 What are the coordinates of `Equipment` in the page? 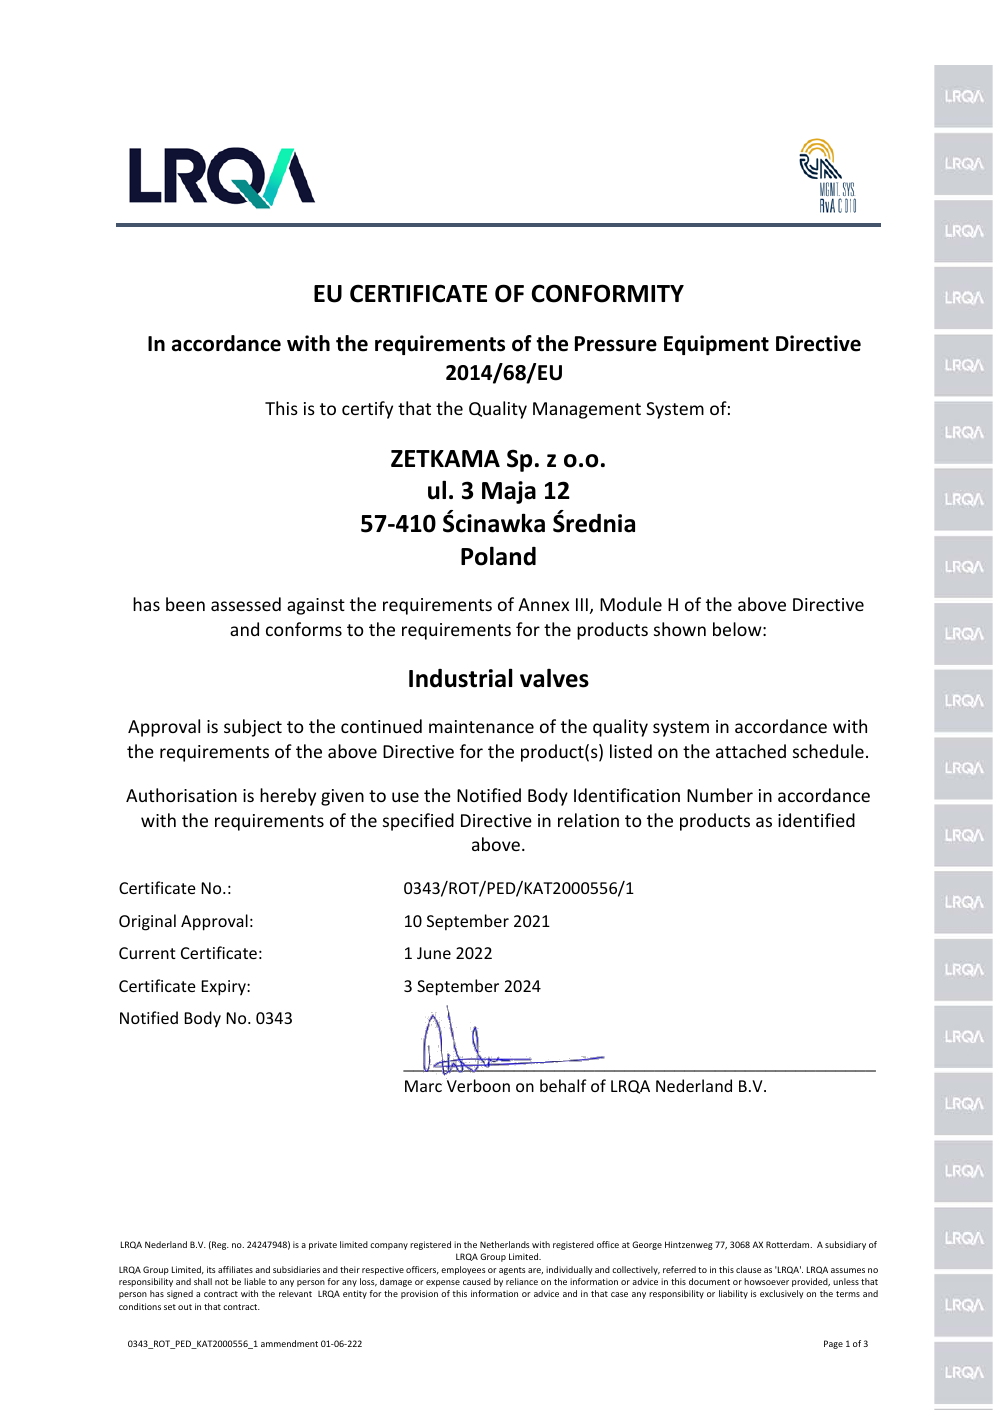 It's located at (716, 345).
